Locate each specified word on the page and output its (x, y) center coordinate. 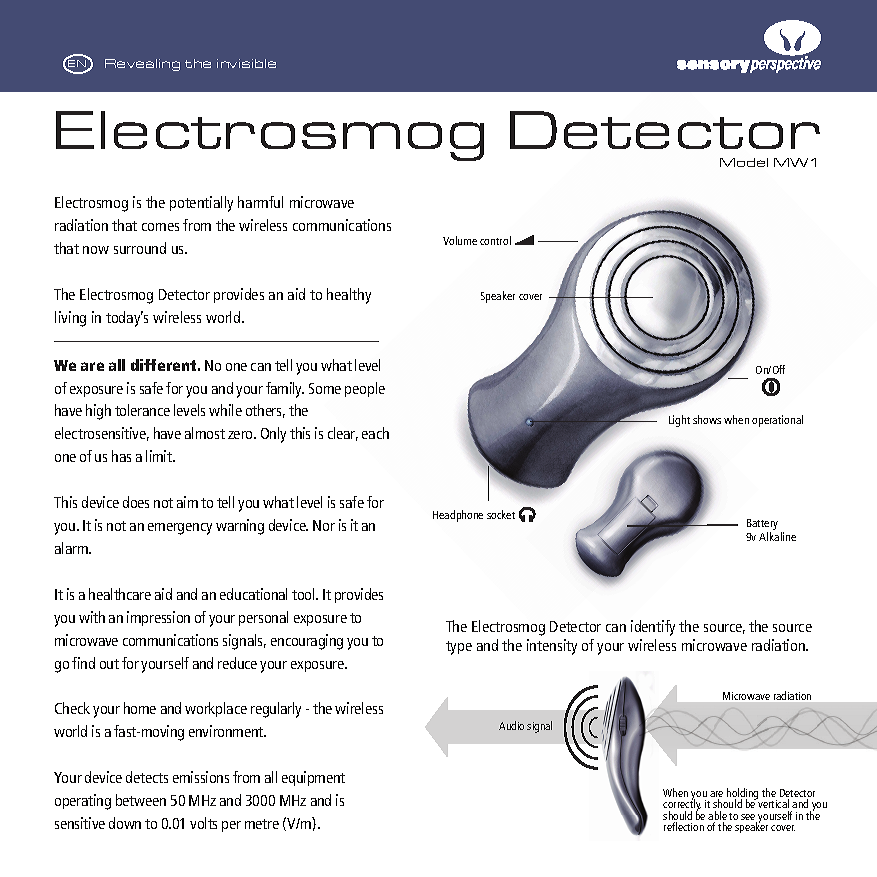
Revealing (142, 65)
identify (653, 628)
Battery (762, 524)
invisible (246, 63)
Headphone (458, 516)
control (495, 240)
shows (707, 419)
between (141, 800)
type (459, 648)
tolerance (142, 410)
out (109, 664)
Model (744, 162)
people (365, 389)
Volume (460, 240)
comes (160, 227)
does (136, 502)
